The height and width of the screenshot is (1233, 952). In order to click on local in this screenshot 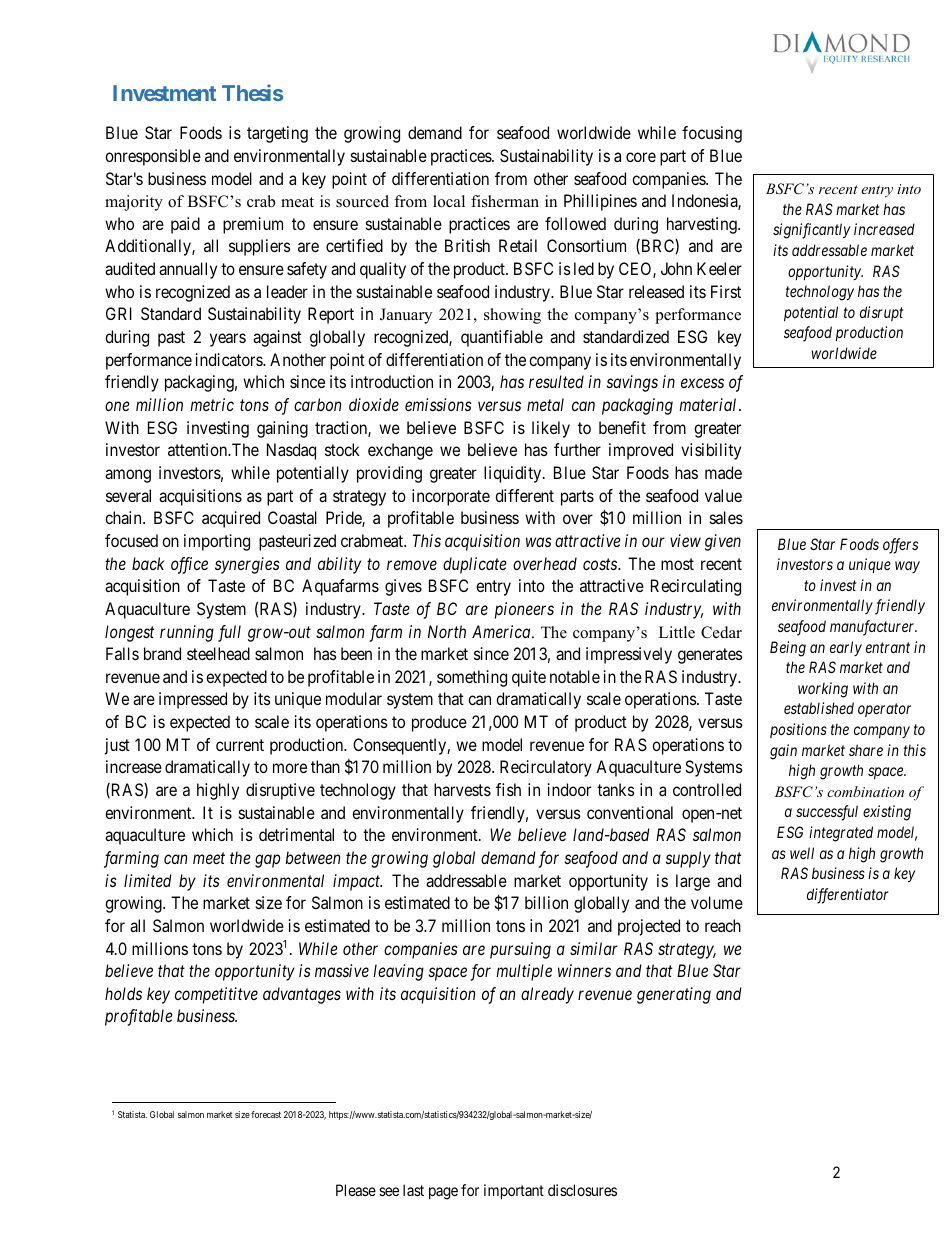, I will do `click(449, 201)`.
